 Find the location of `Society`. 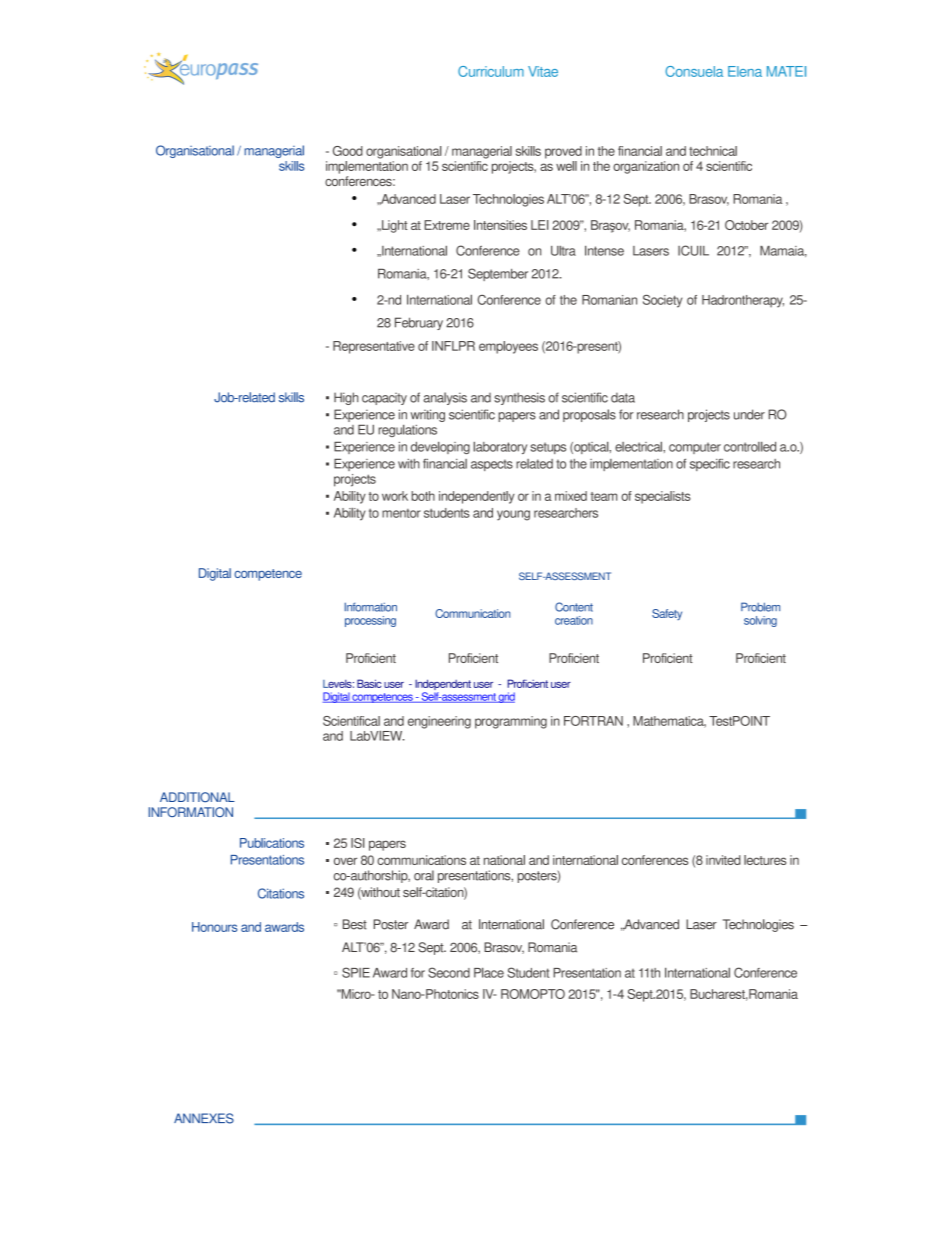

Society is located at coordinates (663, 301).
